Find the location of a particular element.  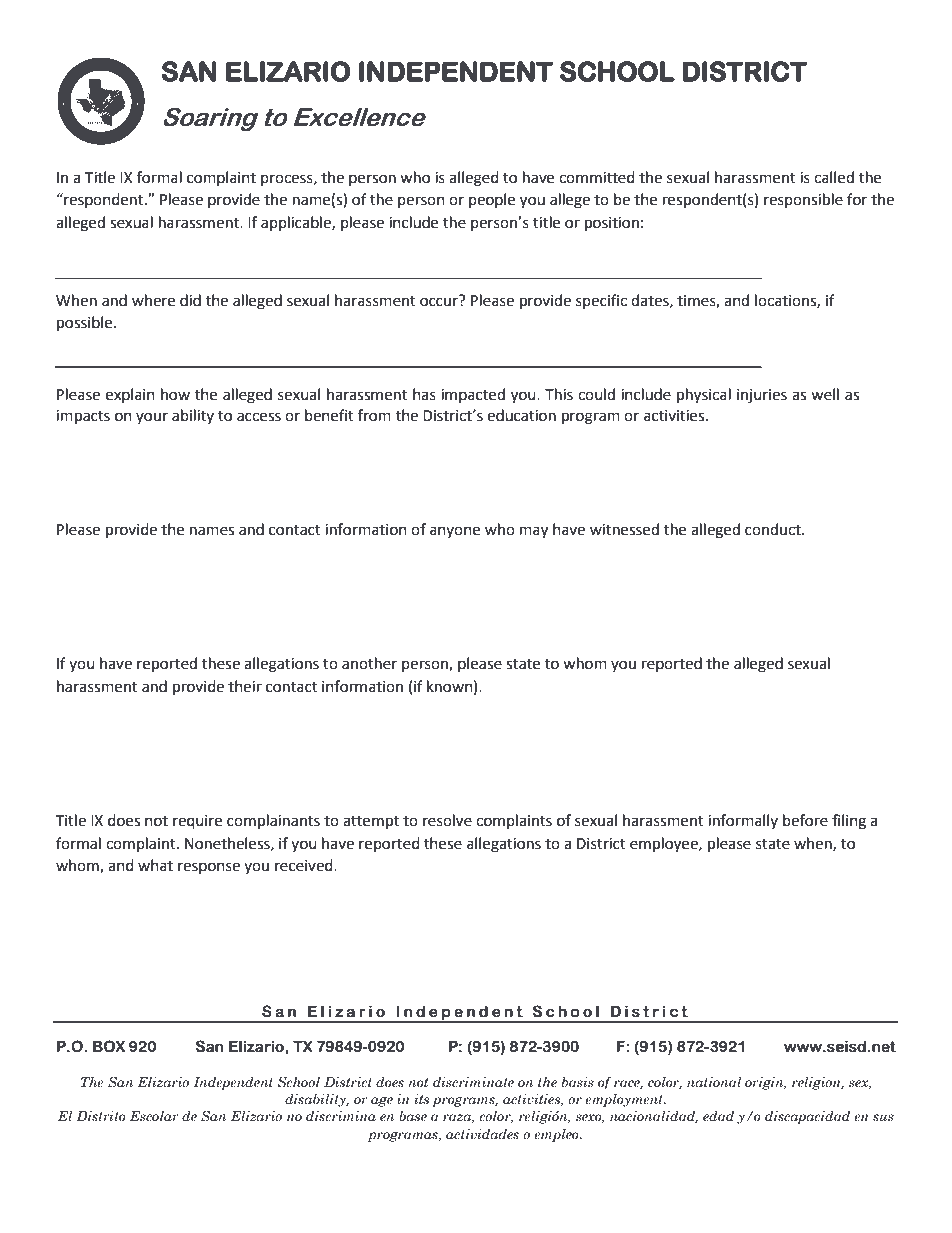

people is located at coordinates (492, 200).
